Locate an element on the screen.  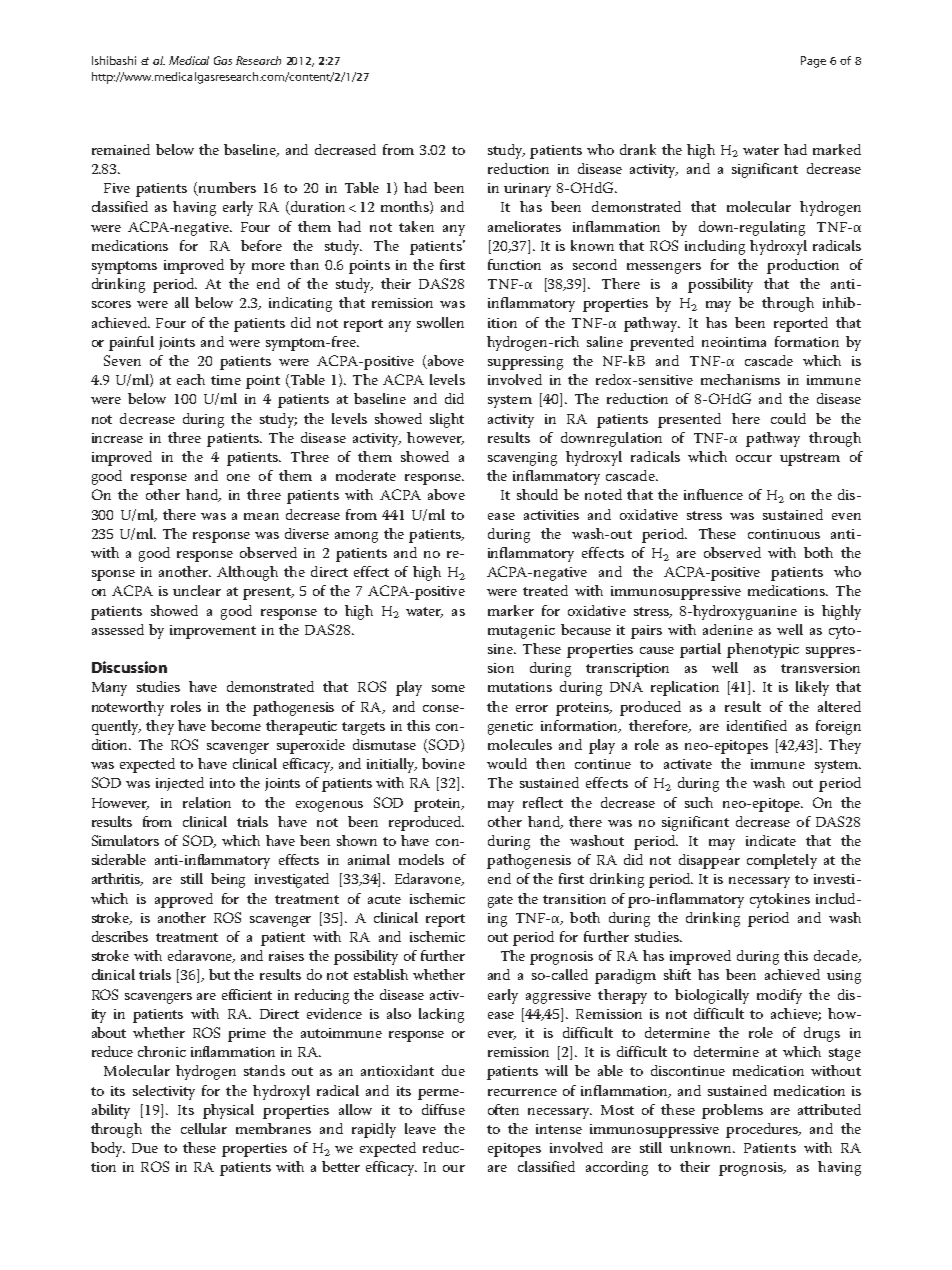
mechanisms is located at coordinates (740, 379).
